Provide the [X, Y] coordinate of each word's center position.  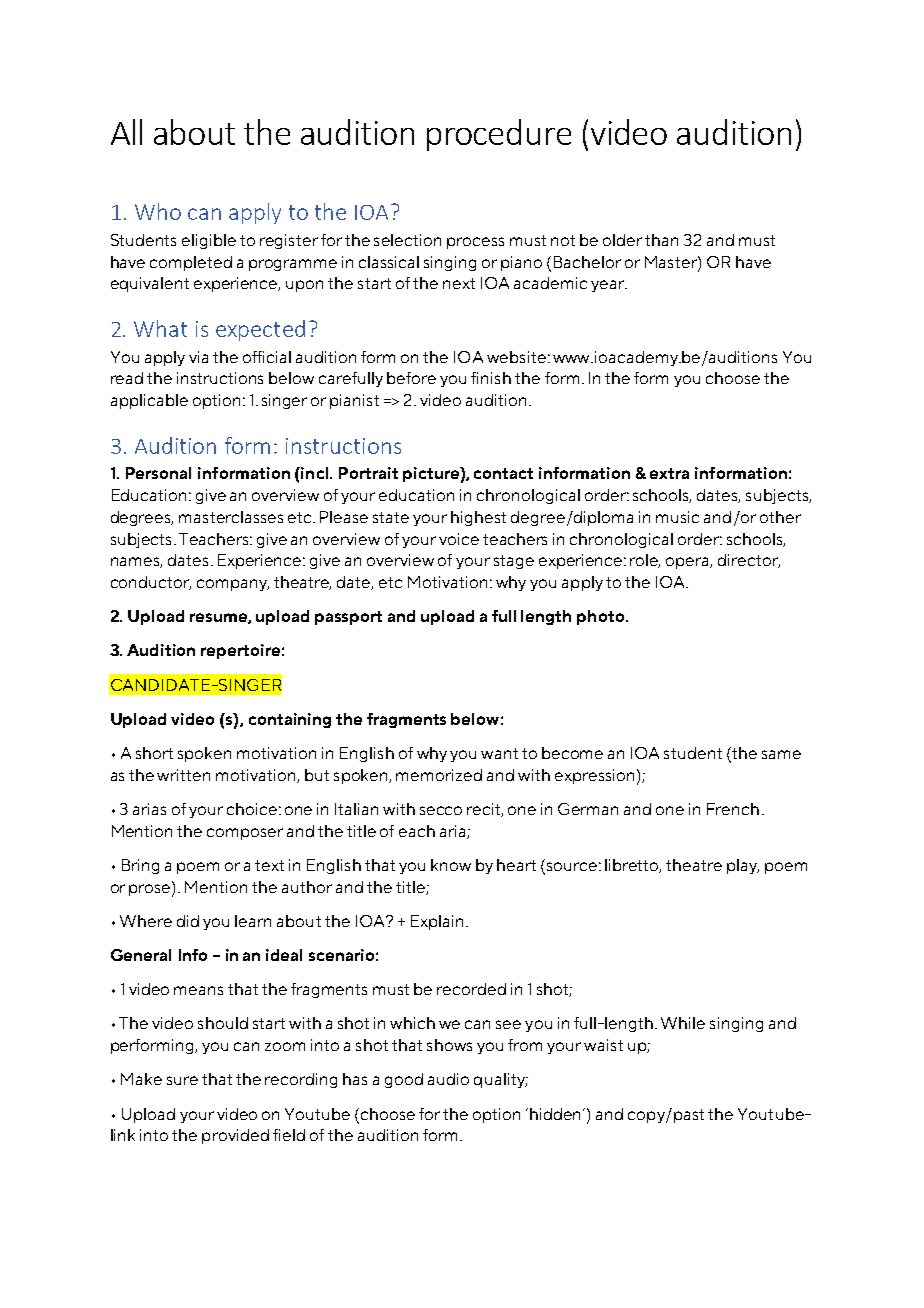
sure [182, 1080]
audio [448, 1079]
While [683, 1023]
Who [158, 211]
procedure [499, 135]
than [661, 240]
